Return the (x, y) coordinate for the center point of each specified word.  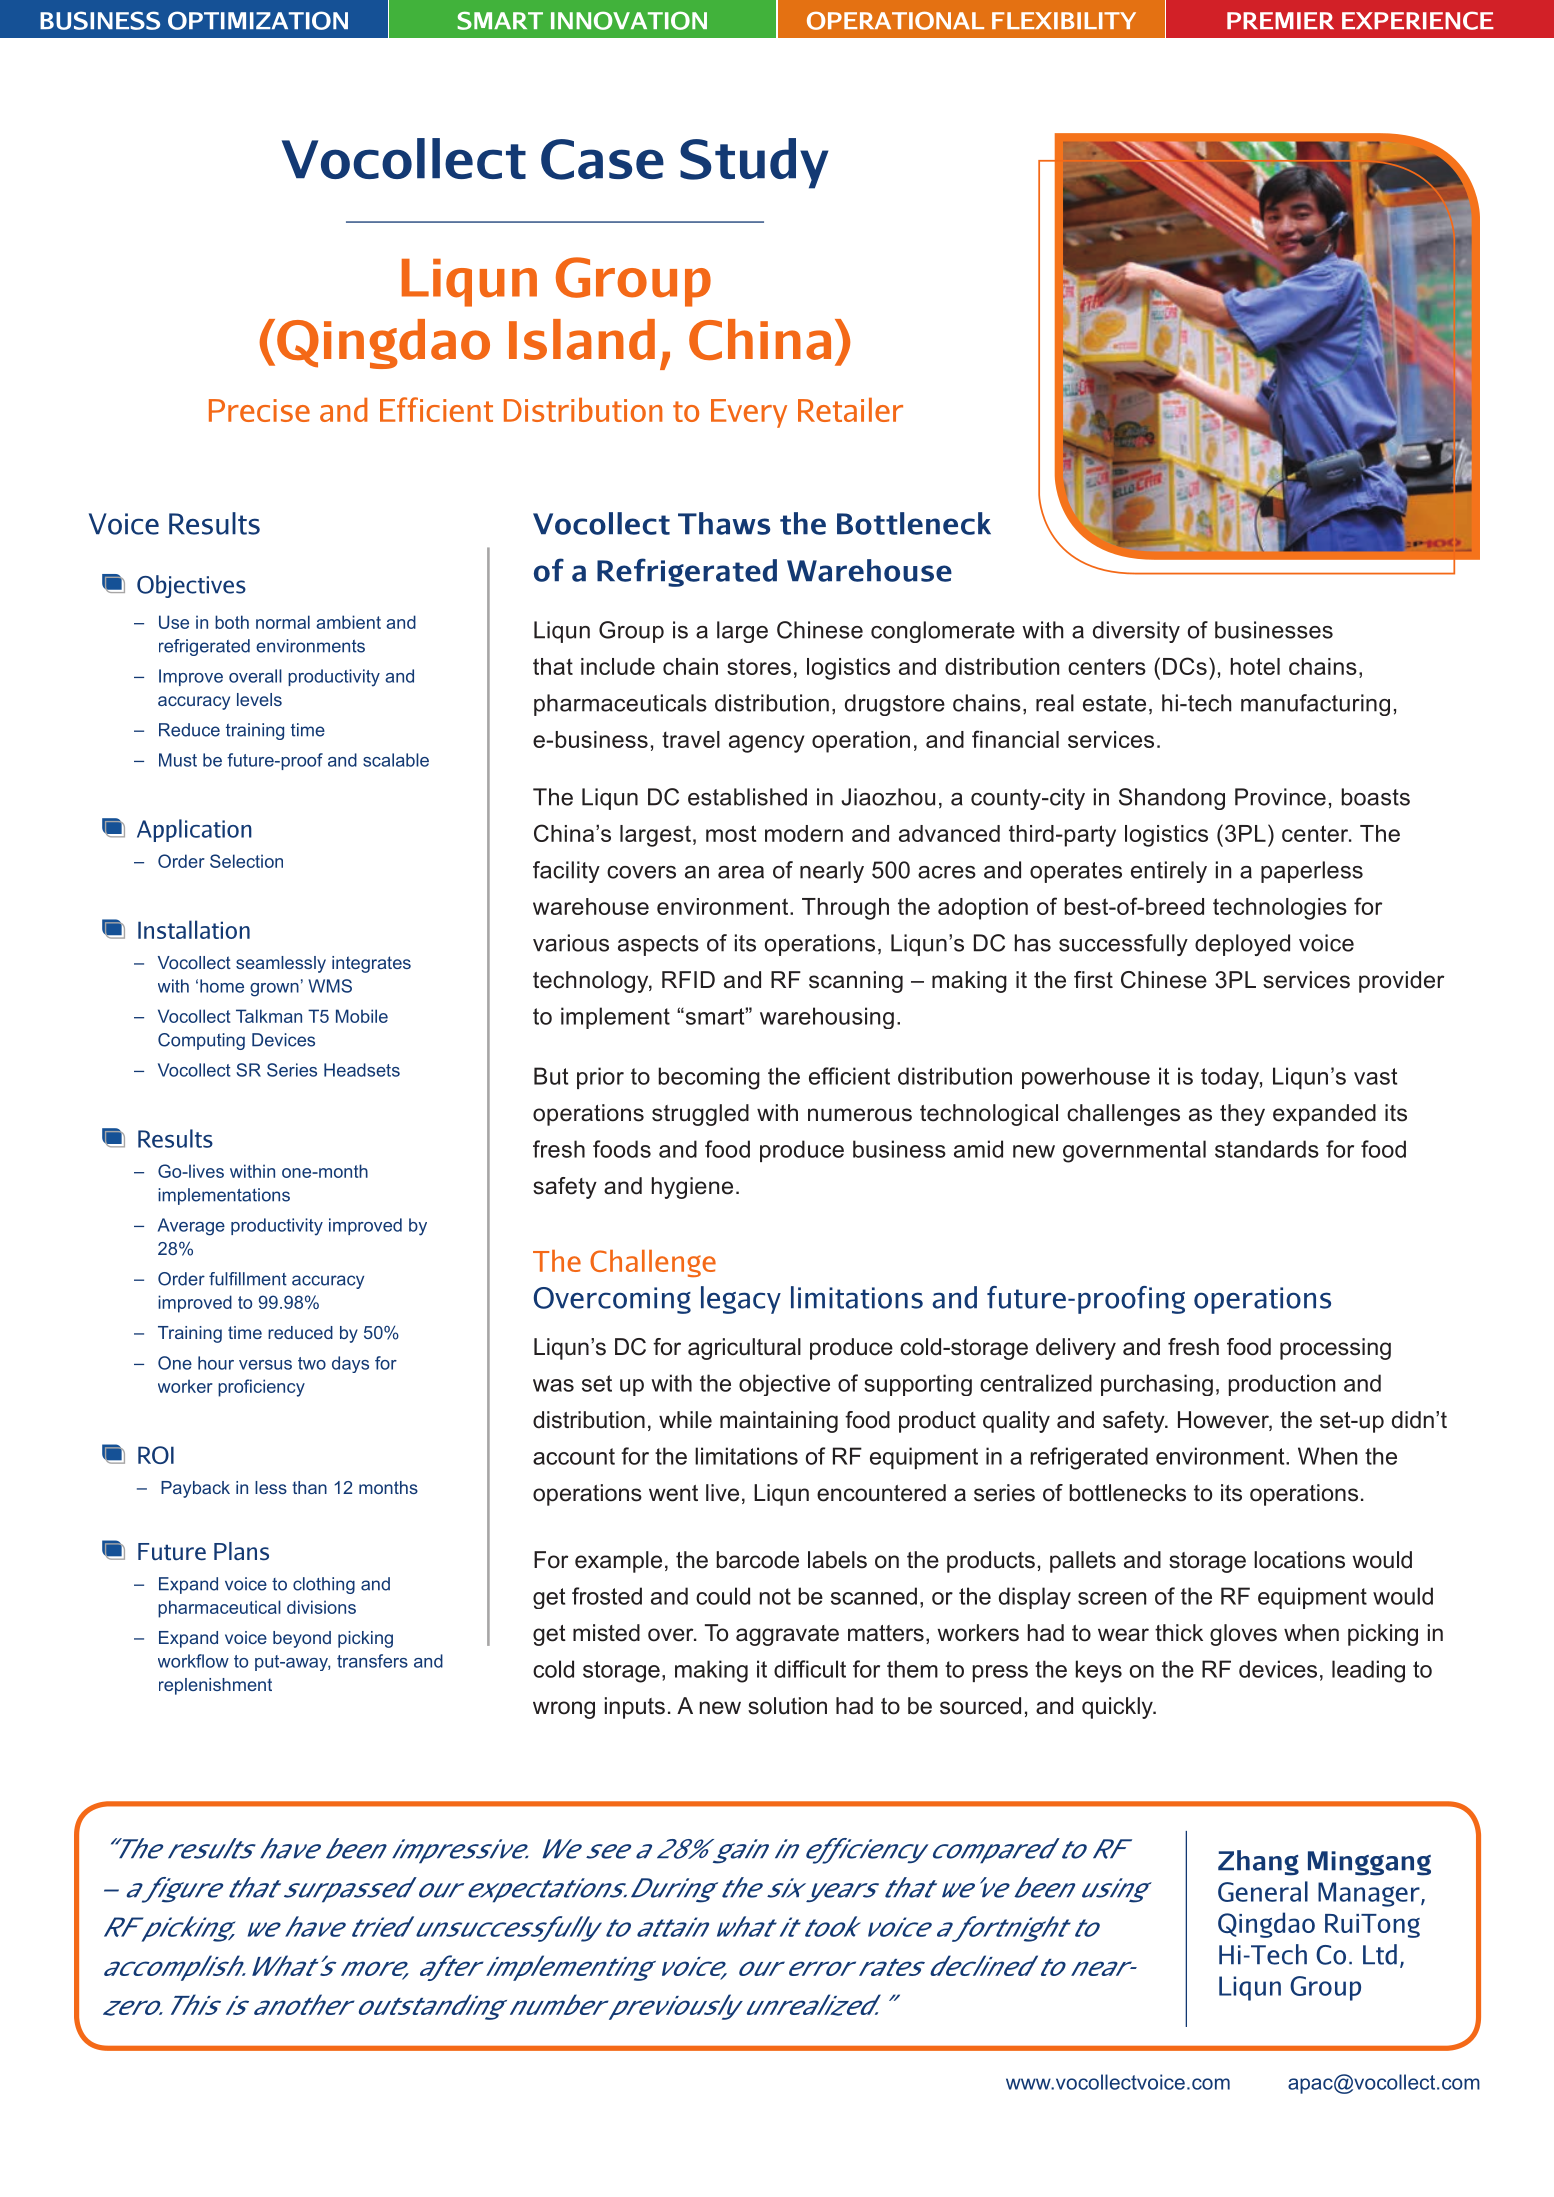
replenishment (215, 1686)
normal (283, 622)
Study (754, 163)
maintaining (779, 1422)
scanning (856, 982)
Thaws (724, 523)
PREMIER (1280, 20)
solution (787, 1706)
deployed (1242, 945)
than (309, 1487)
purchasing (1157, 1385)
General (1263, 1891)
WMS (330, 986)
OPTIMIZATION (258, 20)
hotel (1255, 666)
